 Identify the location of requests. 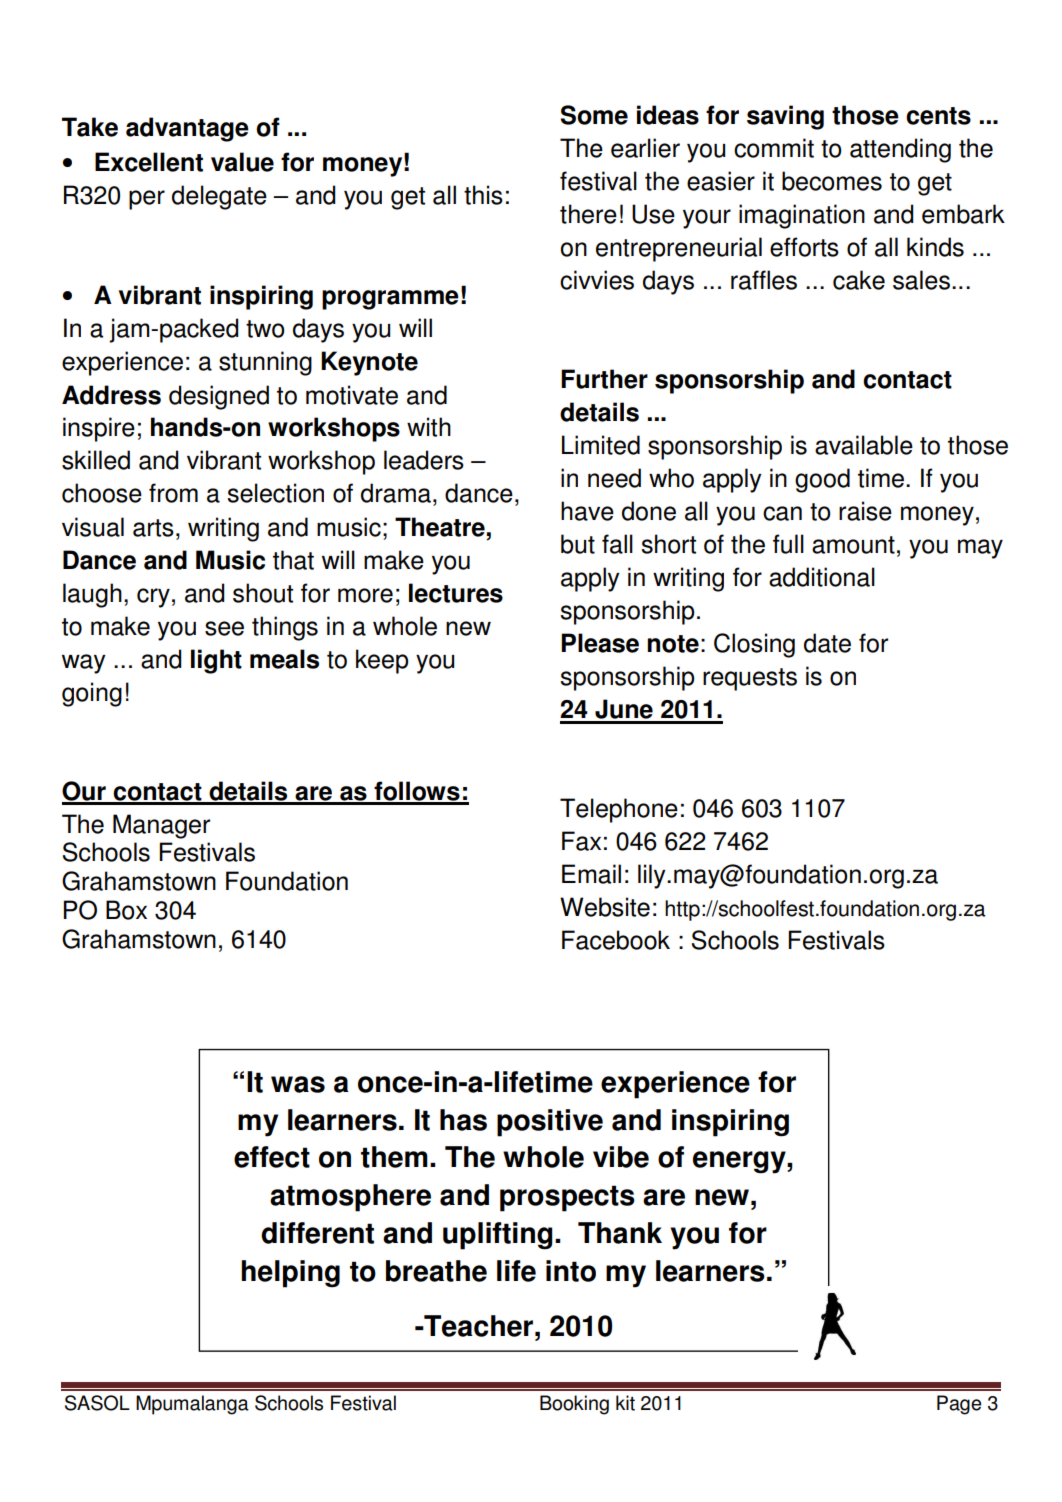
(750, 679).
